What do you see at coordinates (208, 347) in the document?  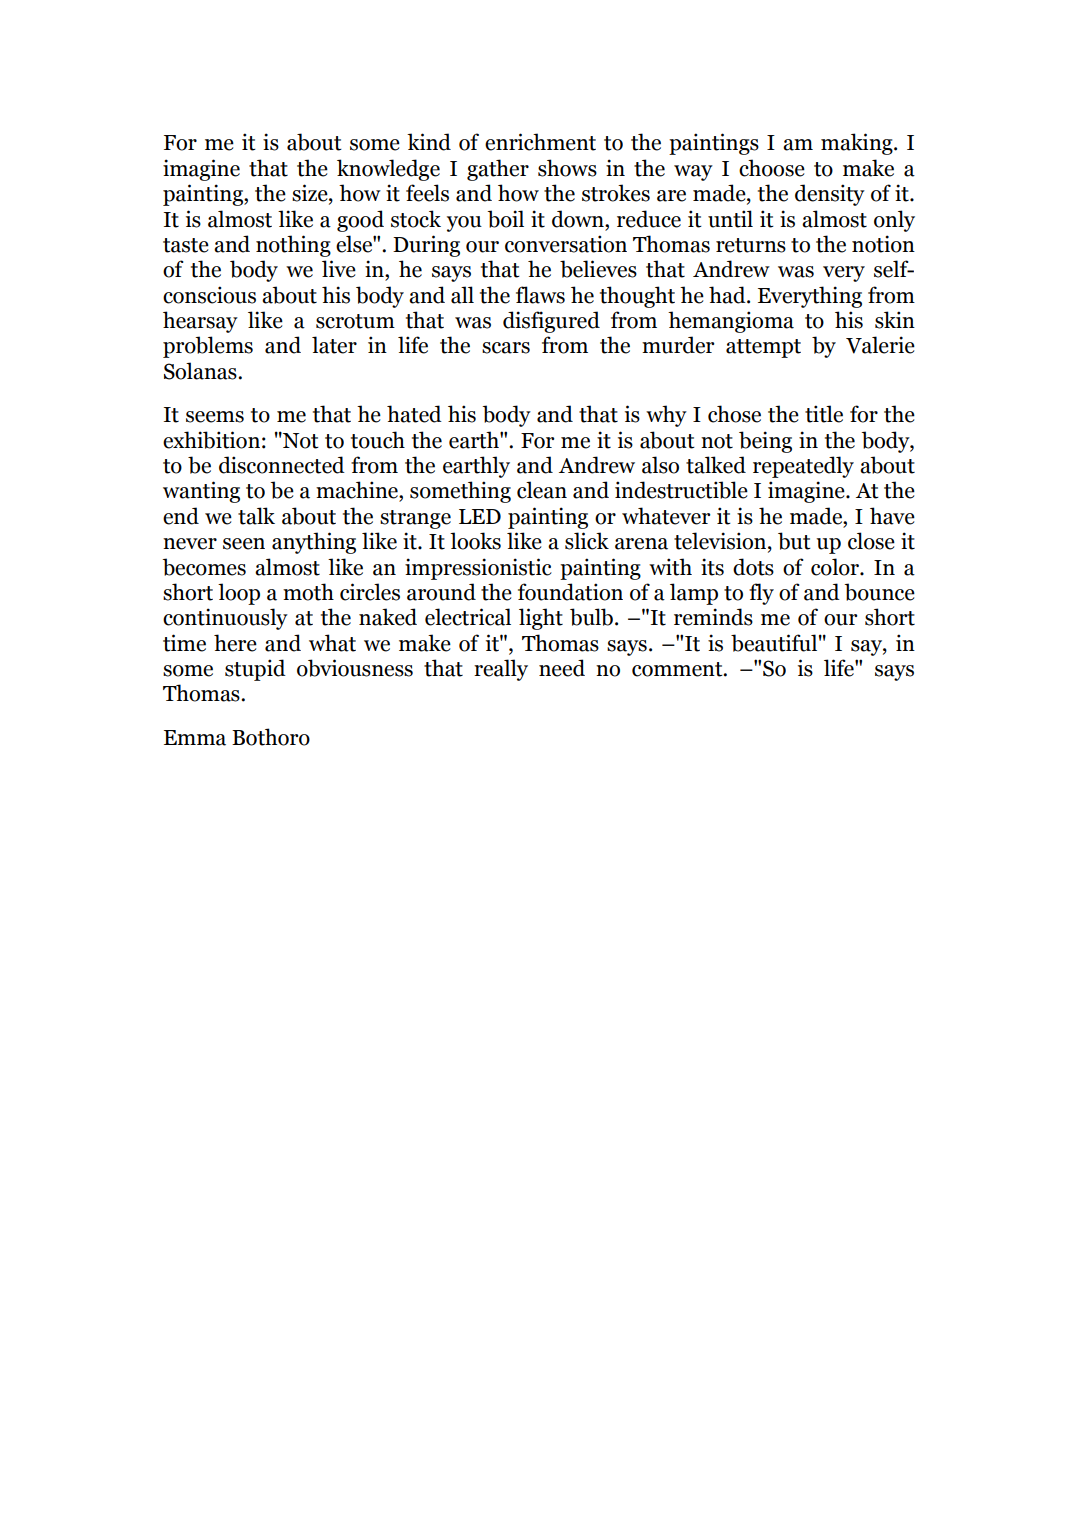 I see `problems` at bounding box center [208, 347].
